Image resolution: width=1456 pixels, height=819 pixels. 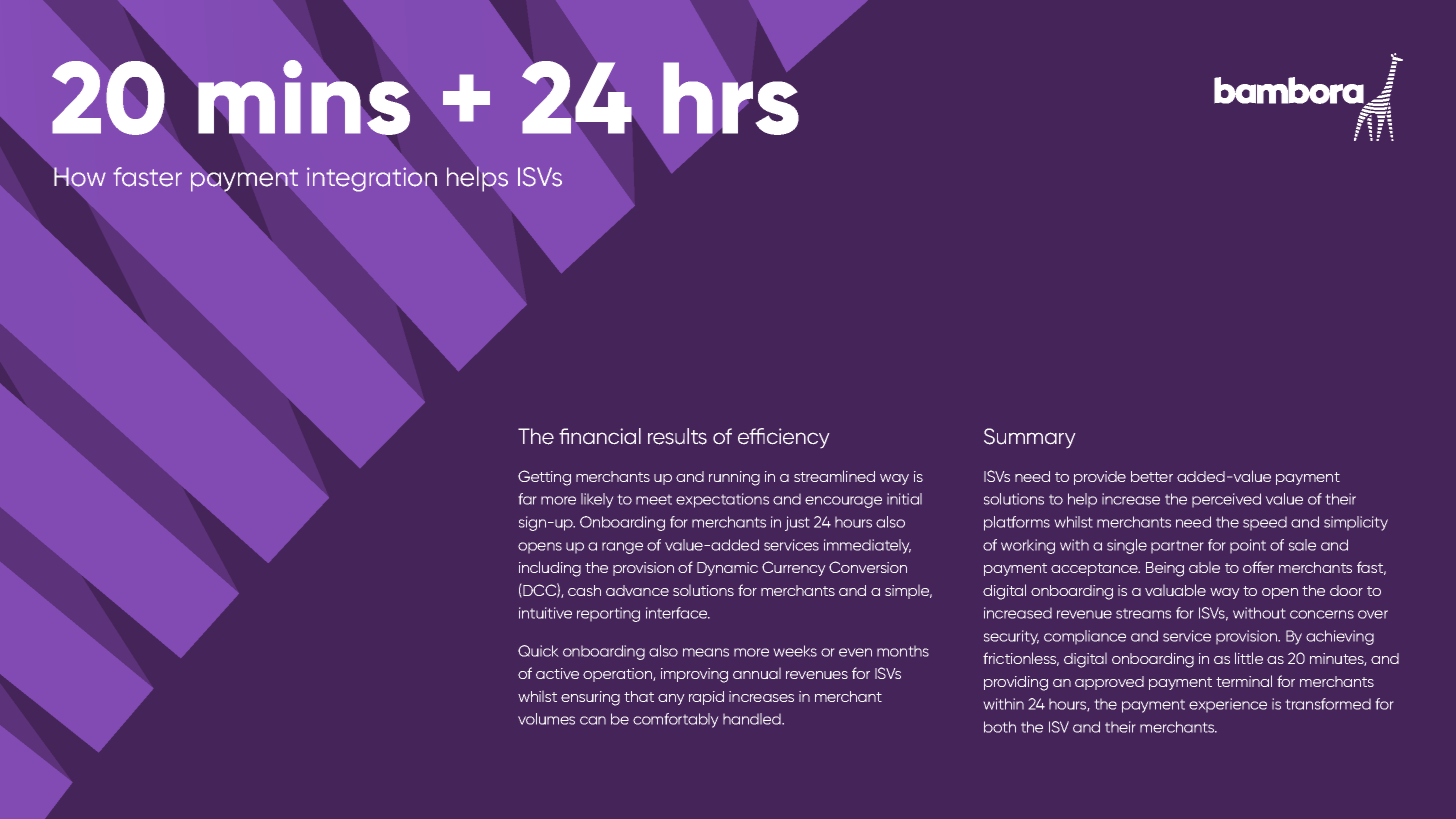 I want to click on streamlined, so click(x=834, y=476).
